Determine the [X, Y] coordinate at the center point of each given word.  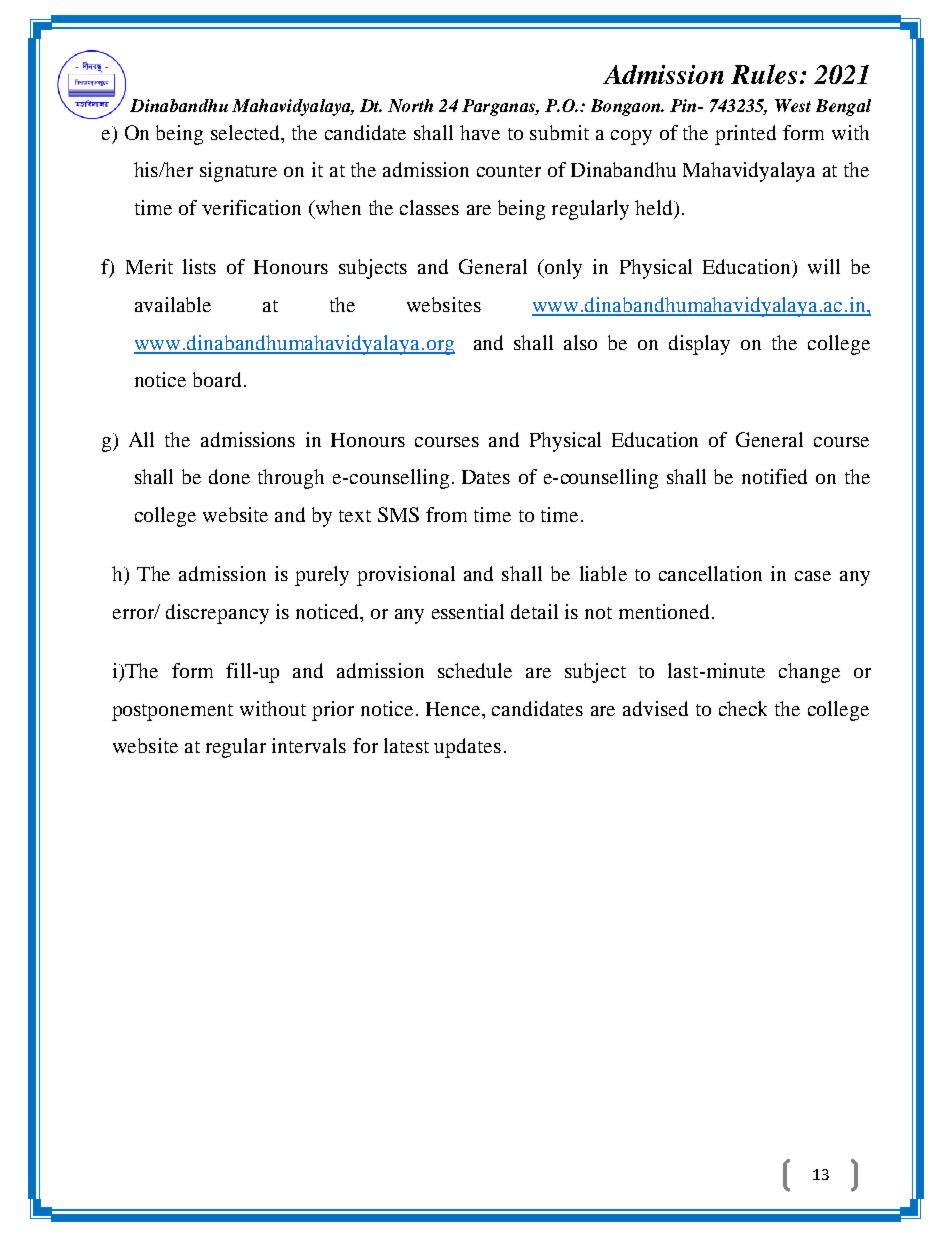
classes [429, 207]
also [580, 342]
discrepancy [217, 614]
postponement [172, 712]
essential [468, 611]
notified [774, 476]
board [219, 379]
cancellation [710, 573]
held [655, 207]
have [480, 132]
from [446, 514]
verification [251, 207]
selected [247, 132]
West [793, 105]
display [699, 345]
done [229, 476]
